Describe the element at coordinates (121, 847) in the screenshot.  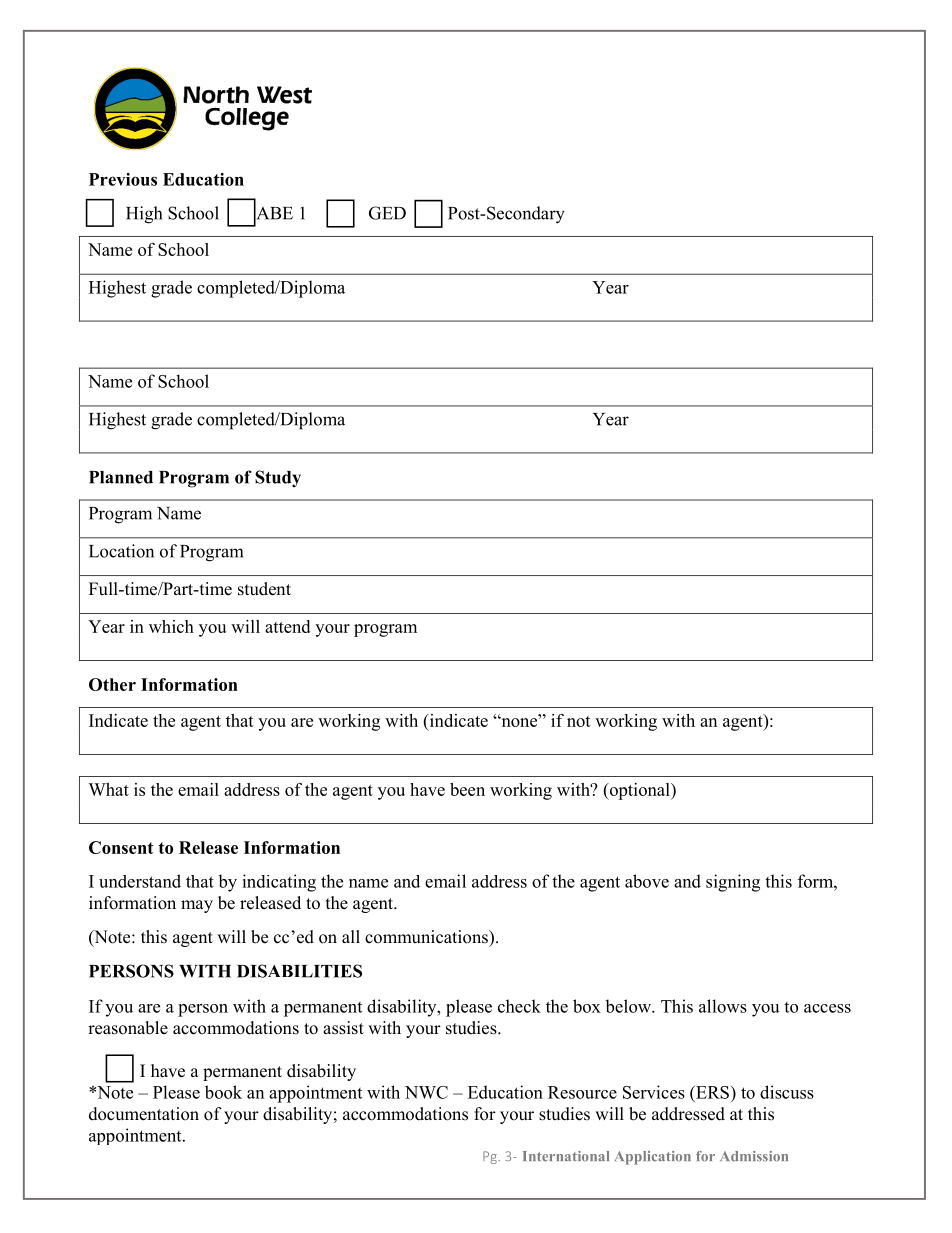
I see `Consent` at that location.
